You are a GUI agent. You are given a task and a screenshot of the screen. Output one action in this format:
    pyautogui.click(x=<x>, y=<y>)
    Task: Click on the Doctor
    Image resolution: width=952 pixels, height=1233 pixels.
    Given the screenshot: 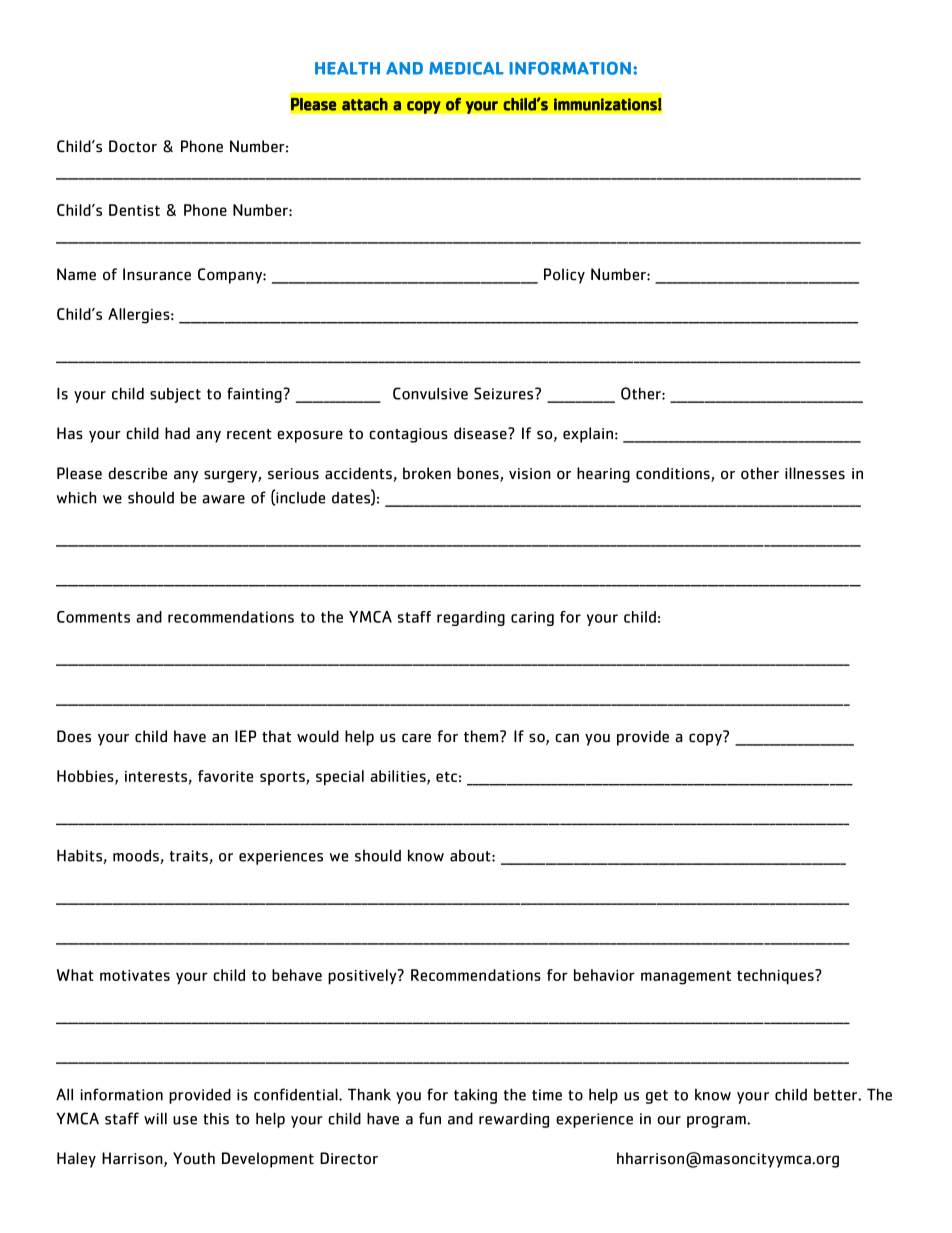 What is the action you would take?
    pyautogui.click(x=133, y=146)
